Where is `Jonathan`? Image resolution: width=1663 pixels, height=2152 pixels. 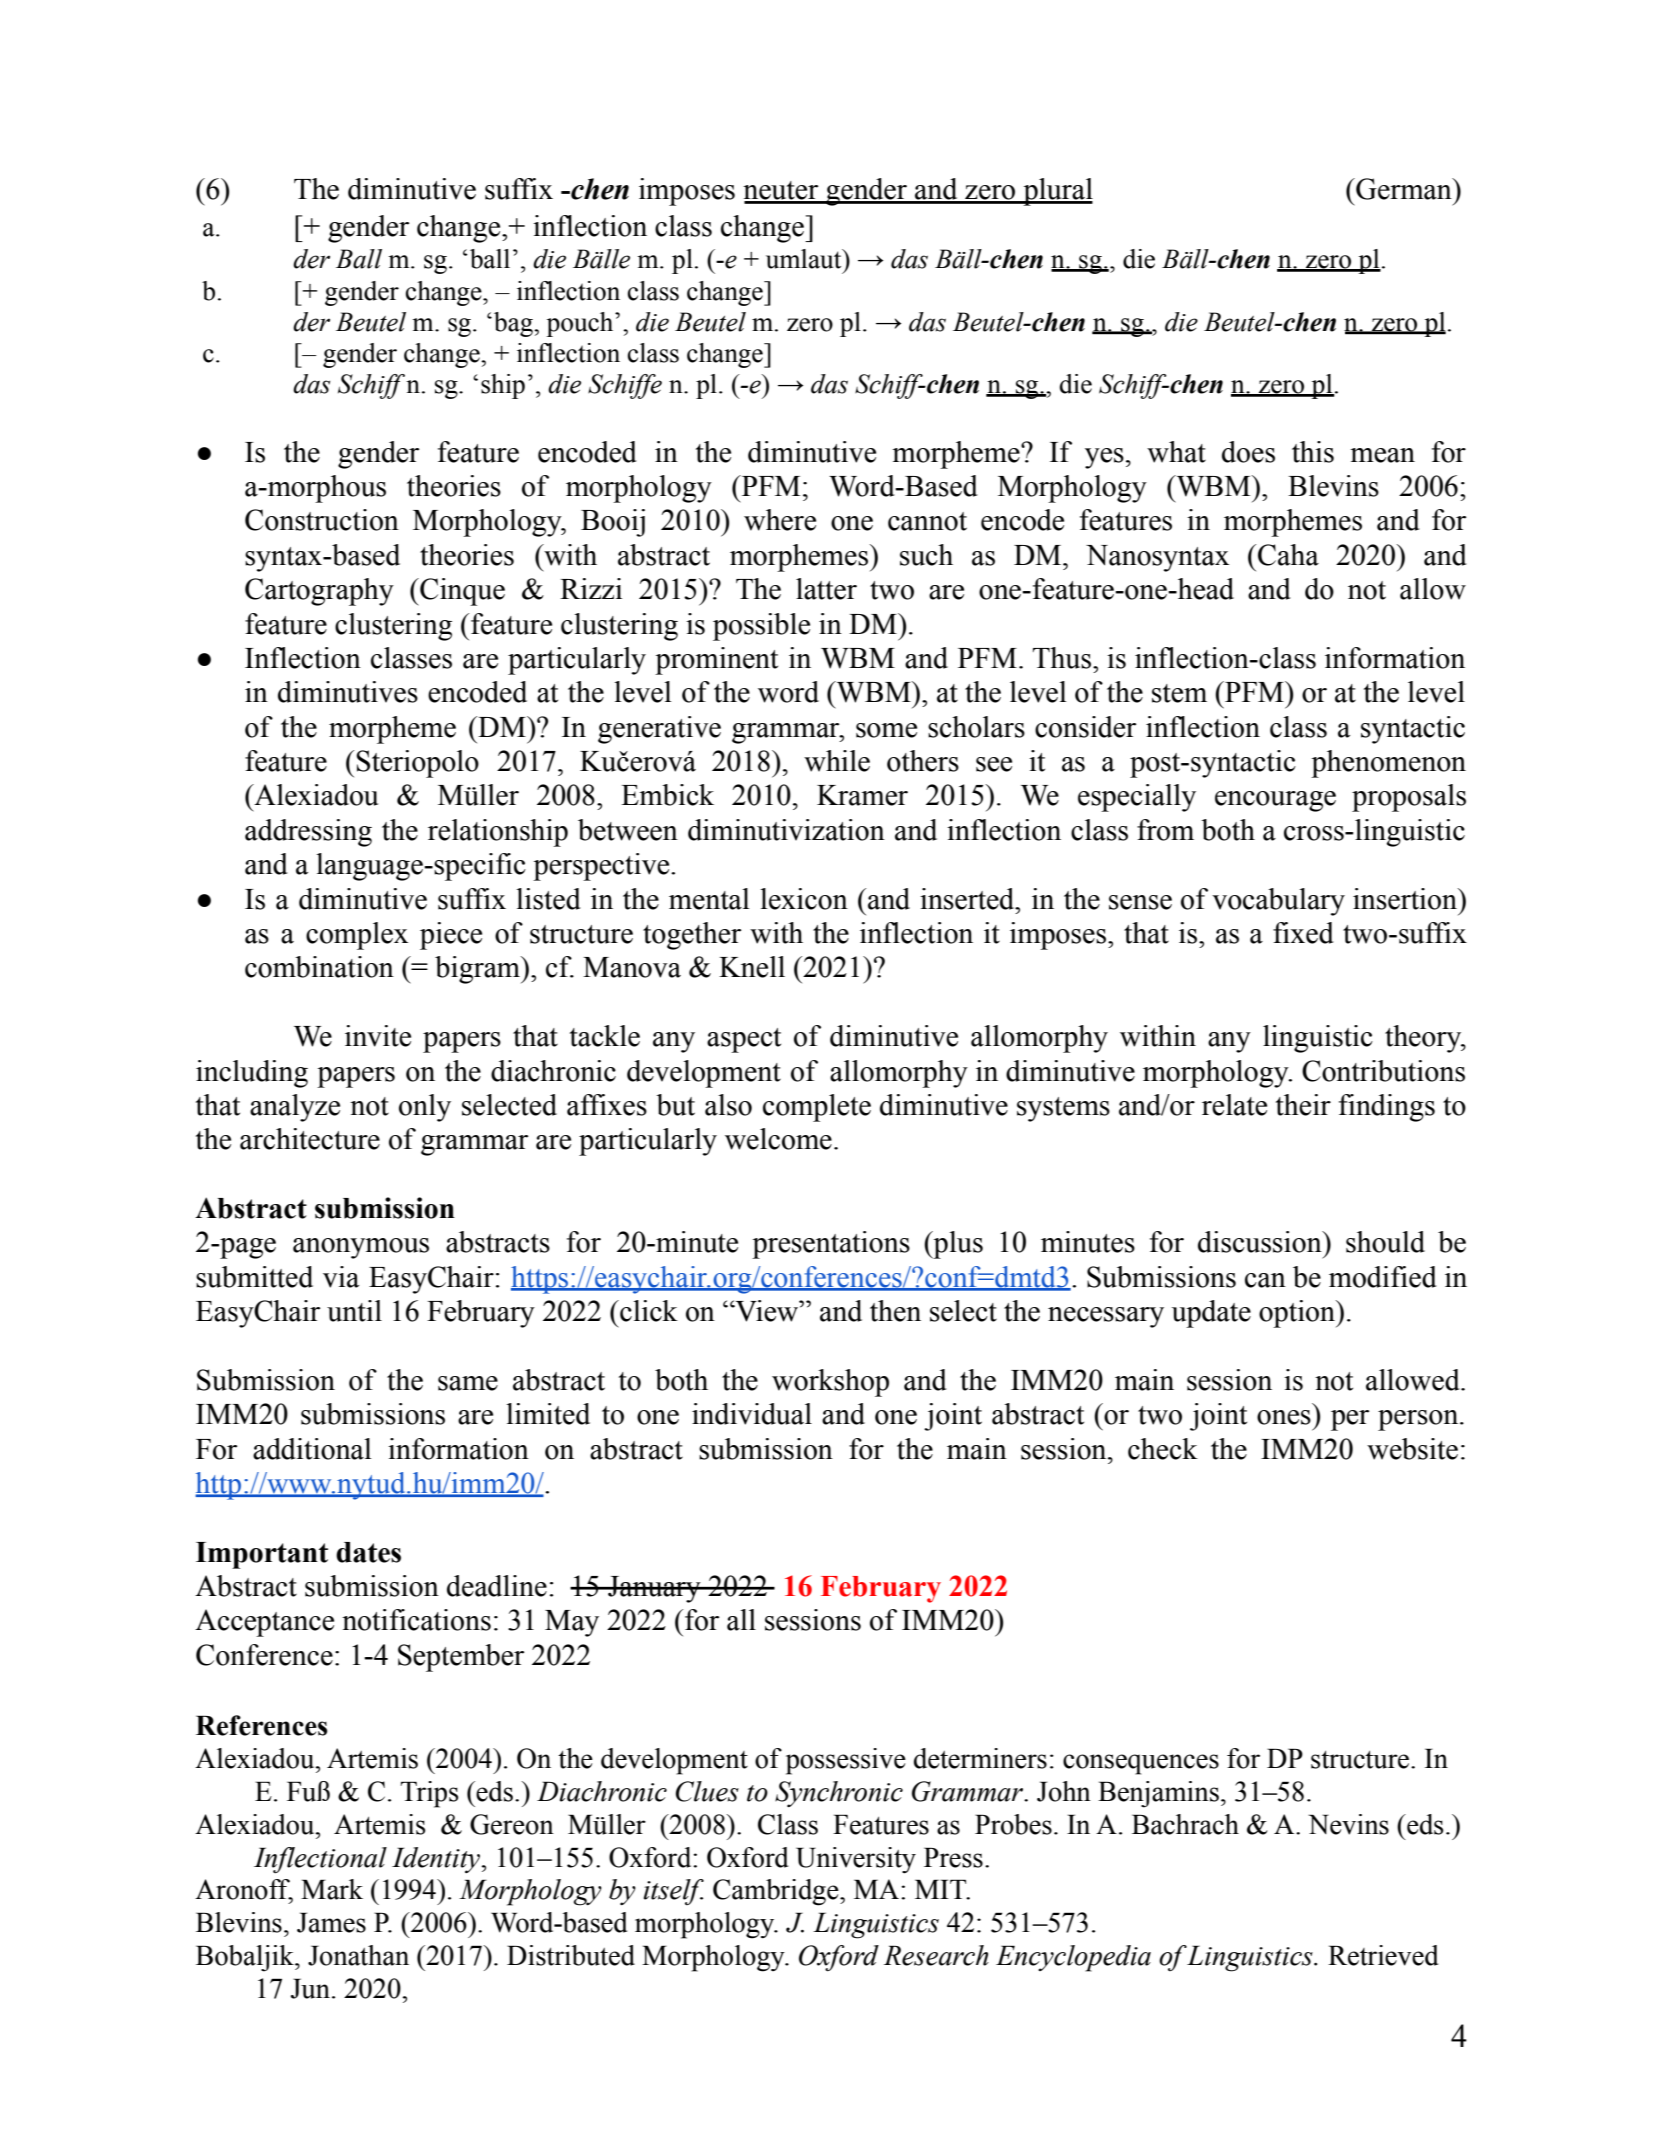
Jonathan is located at coordinates (358, 1955).
